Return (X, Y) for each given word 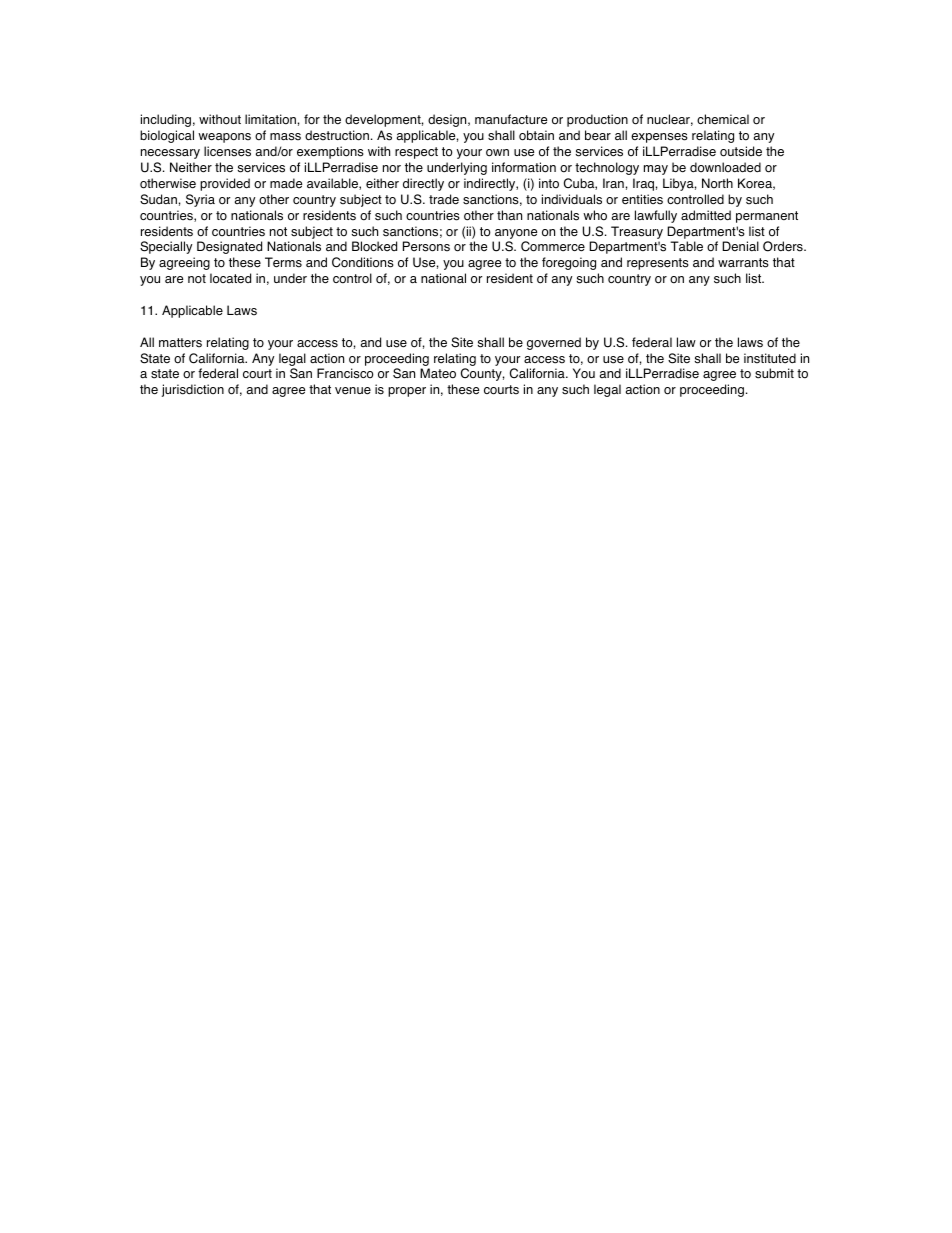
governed (554, 343)
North (717, 183)
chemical (723, 119)
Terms (283, 262)
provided (225, 184)
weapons (224, 138)
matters (180, 343)
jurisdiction (193, 390)
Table (686, 246)
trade (444, 199)
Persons (426, 246)
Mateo (438, 373)
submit (774, 373)
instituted (770, 358)
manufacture (511, 119)
